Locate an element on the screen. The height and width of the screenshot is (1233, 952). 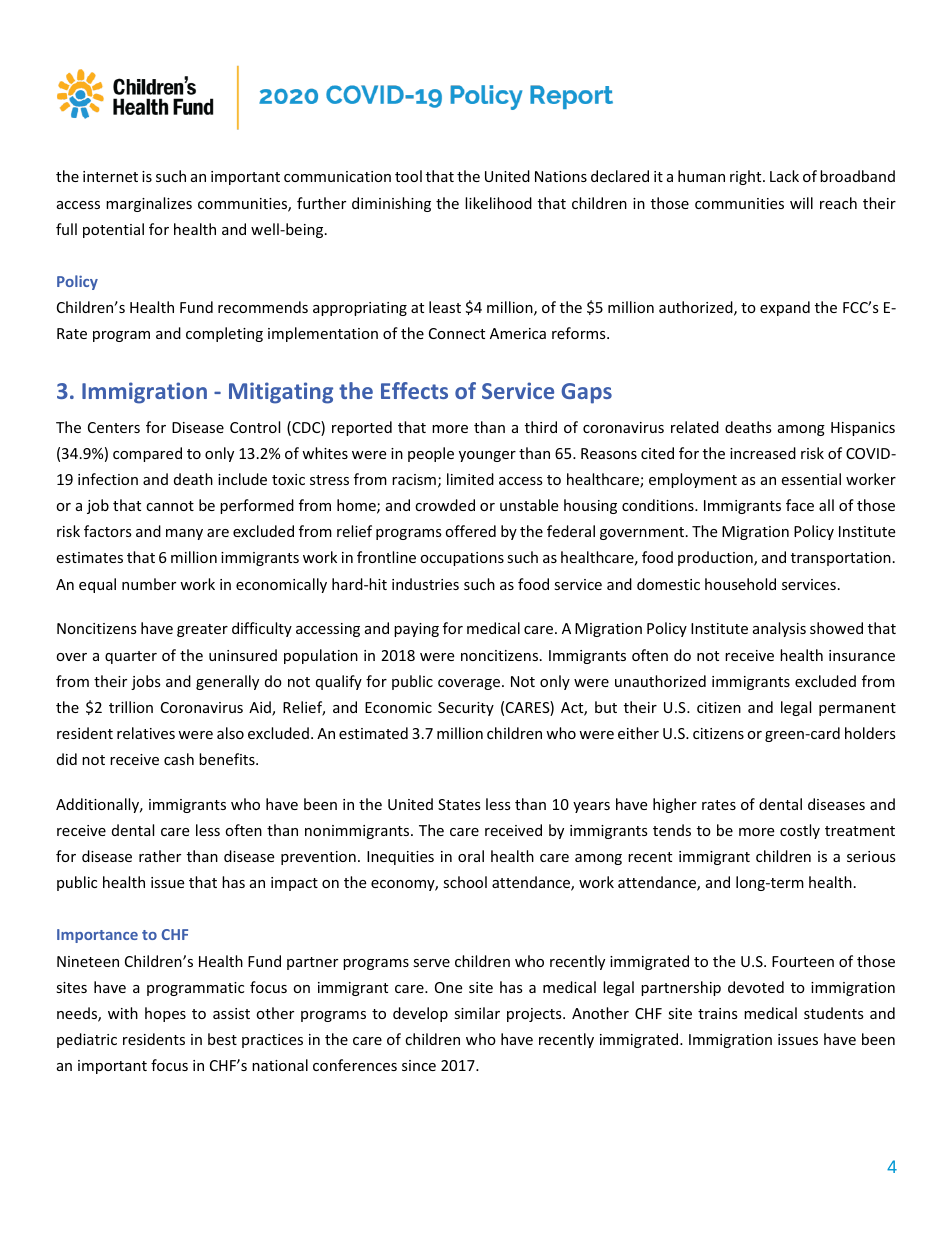
likelihood is located at coordinates (498, 203).
